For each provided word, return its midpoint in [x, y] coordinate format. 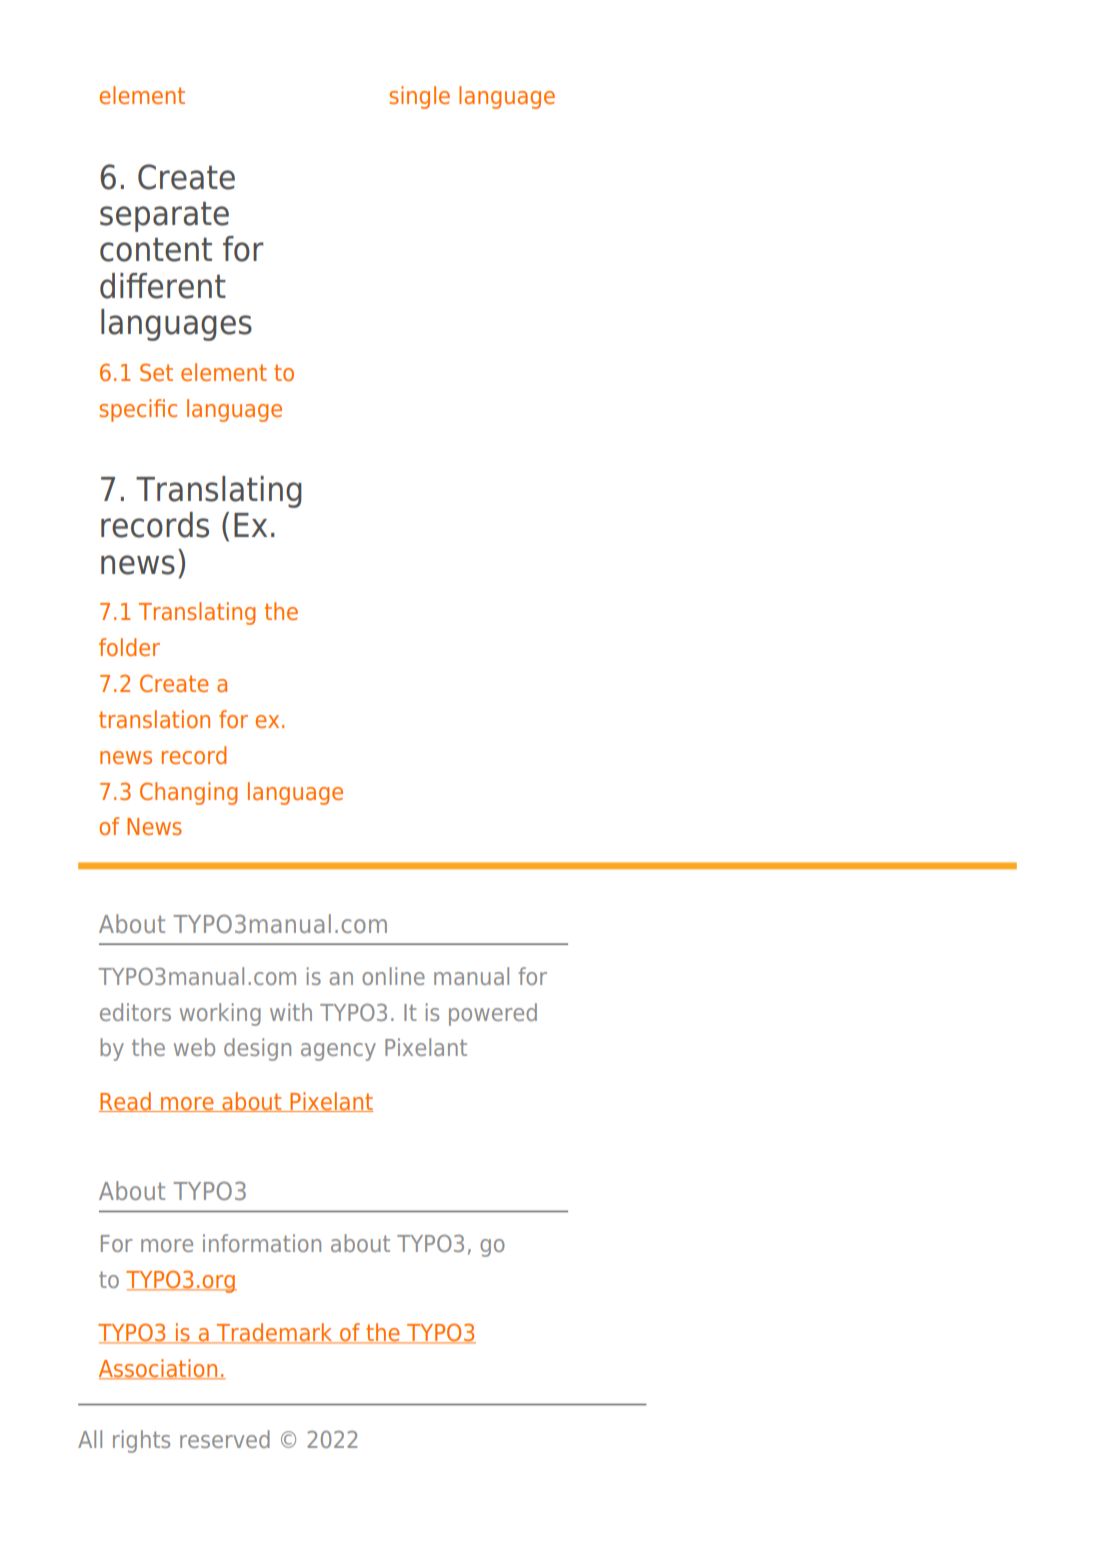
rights [141, 1441]
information [262, 1243]
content [156, 250]
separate [164, 217]
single [419, 97]
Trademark [275, 1333]
